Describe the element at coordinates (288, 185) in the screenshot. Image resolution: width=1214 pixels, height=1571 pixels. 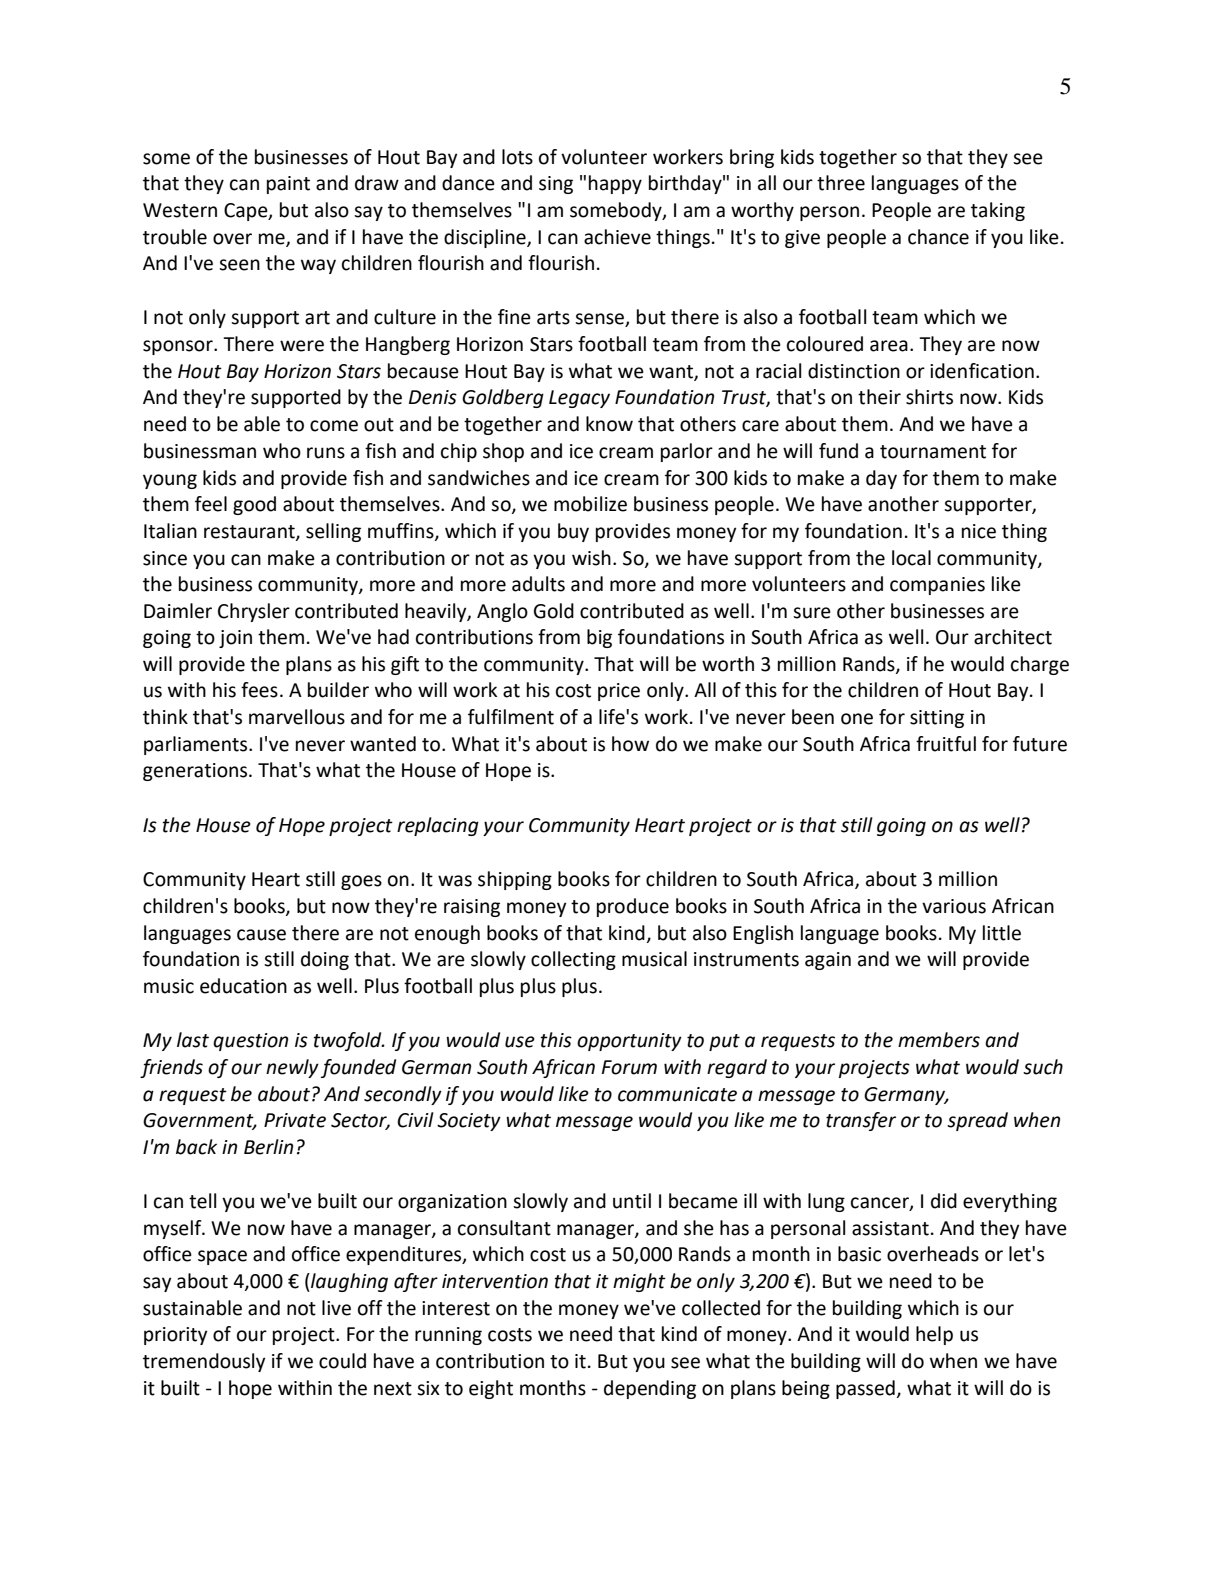
I see `paint` at that location.
